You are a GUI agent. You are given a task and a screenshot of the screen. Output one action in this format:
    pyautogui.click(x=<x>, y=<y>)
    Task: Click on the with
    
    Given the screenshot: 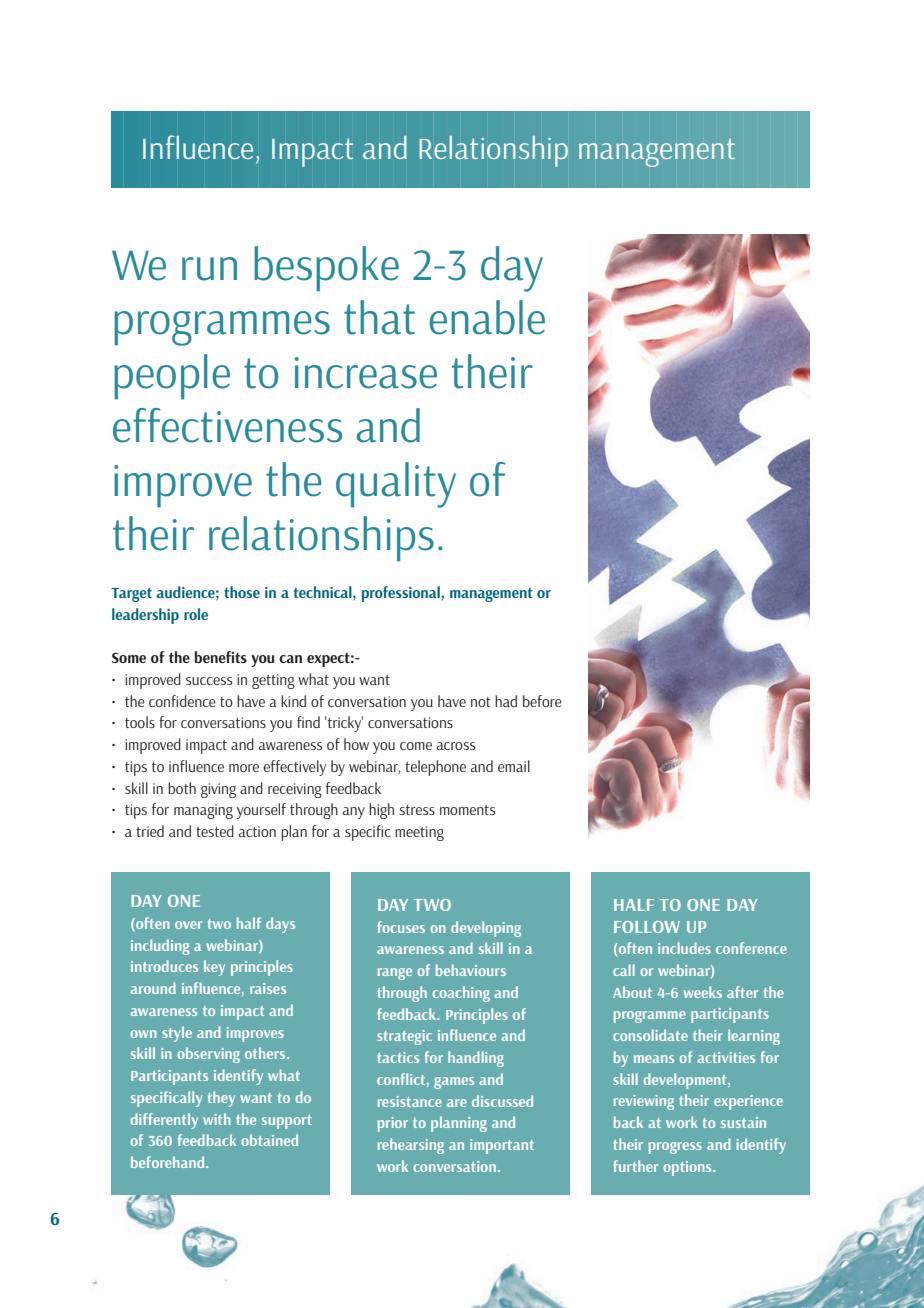 What is the action you would take?
    pyautogui.click(x=217, y=1119)
